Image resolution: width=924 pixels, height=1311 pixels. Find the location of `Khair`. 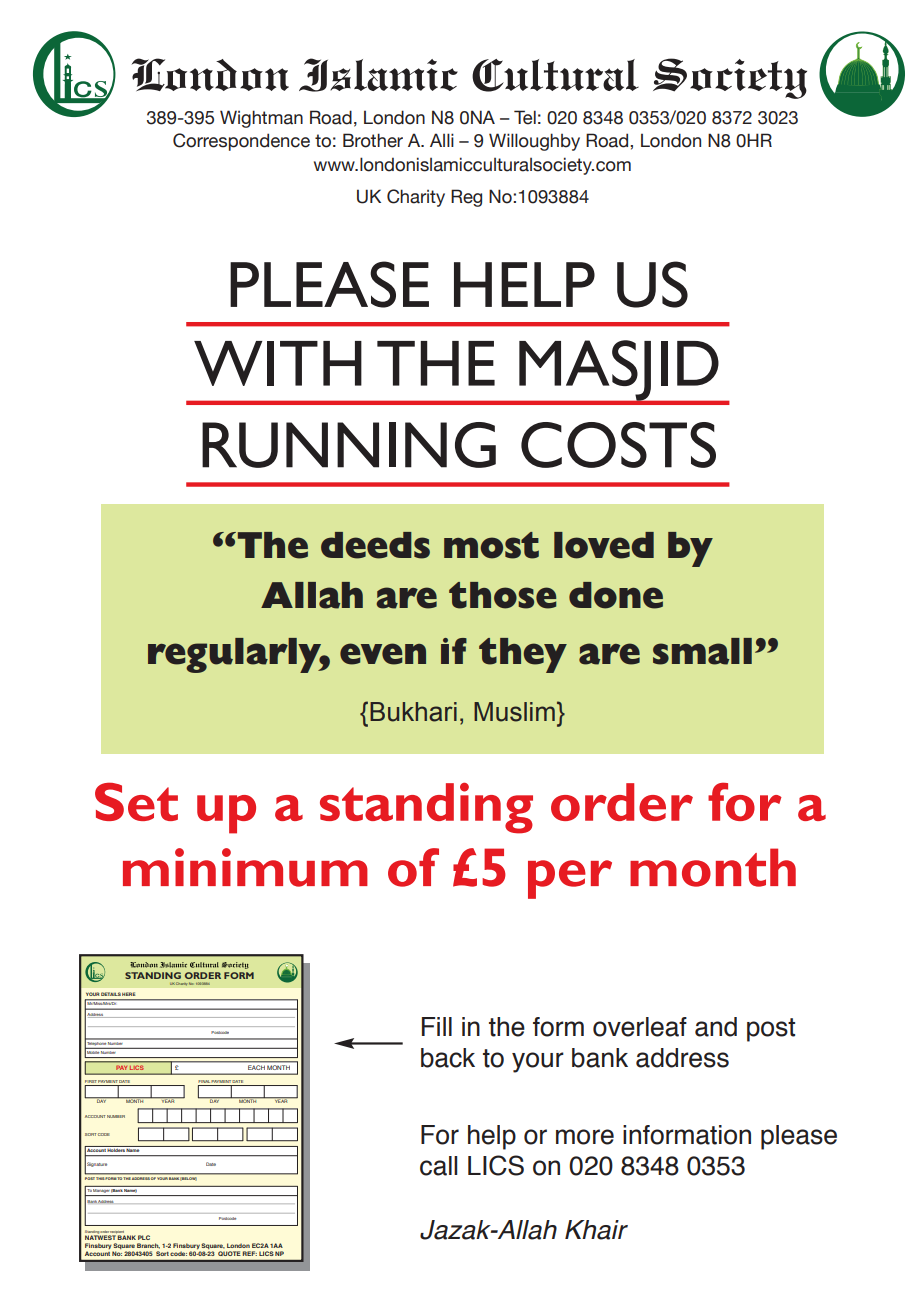

Khair is located at coordinates (596, 1230).
